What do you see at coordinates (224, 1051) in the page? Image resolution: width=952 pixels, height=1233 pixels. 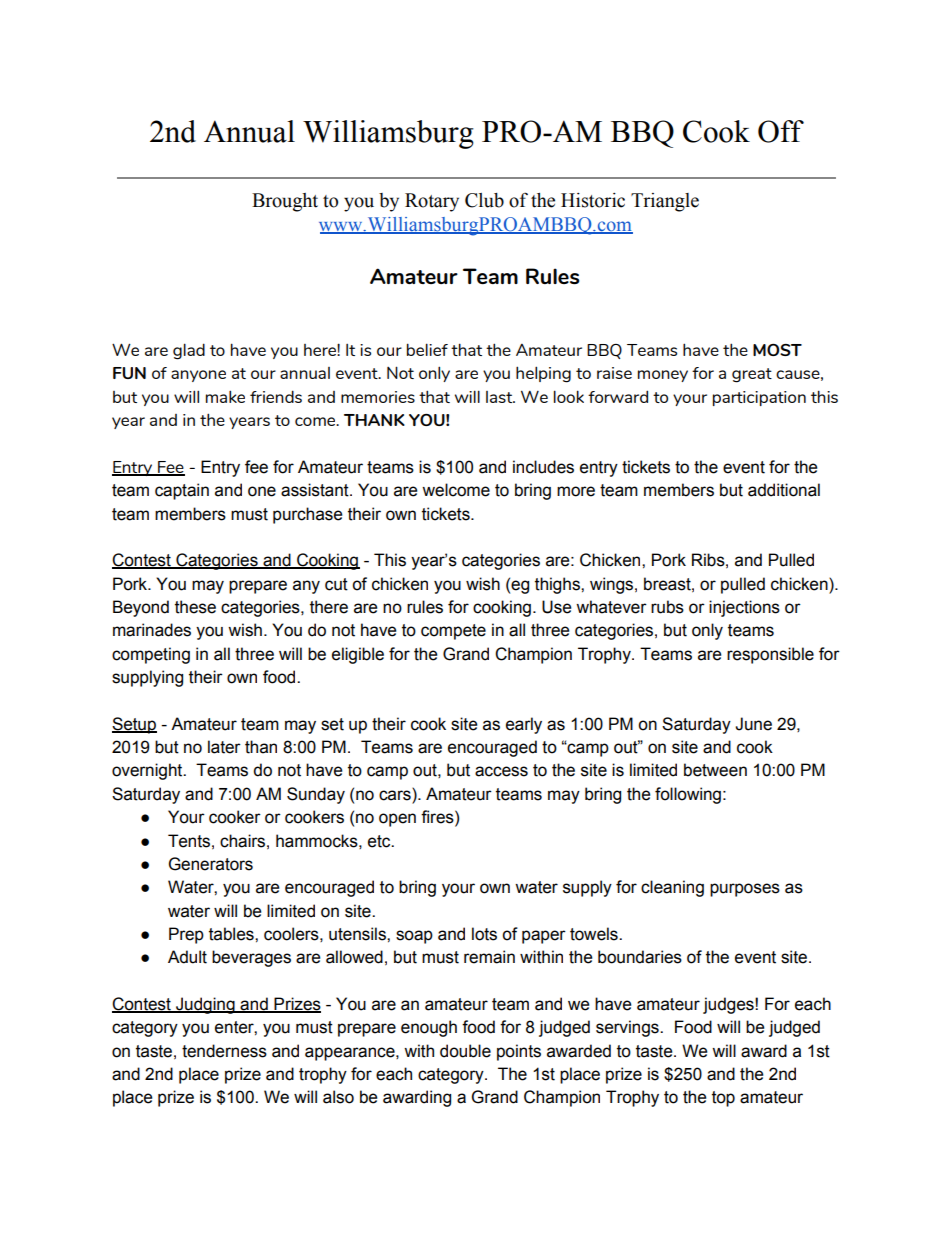 I see `tenderness` at bounding box center [224, 1051].
